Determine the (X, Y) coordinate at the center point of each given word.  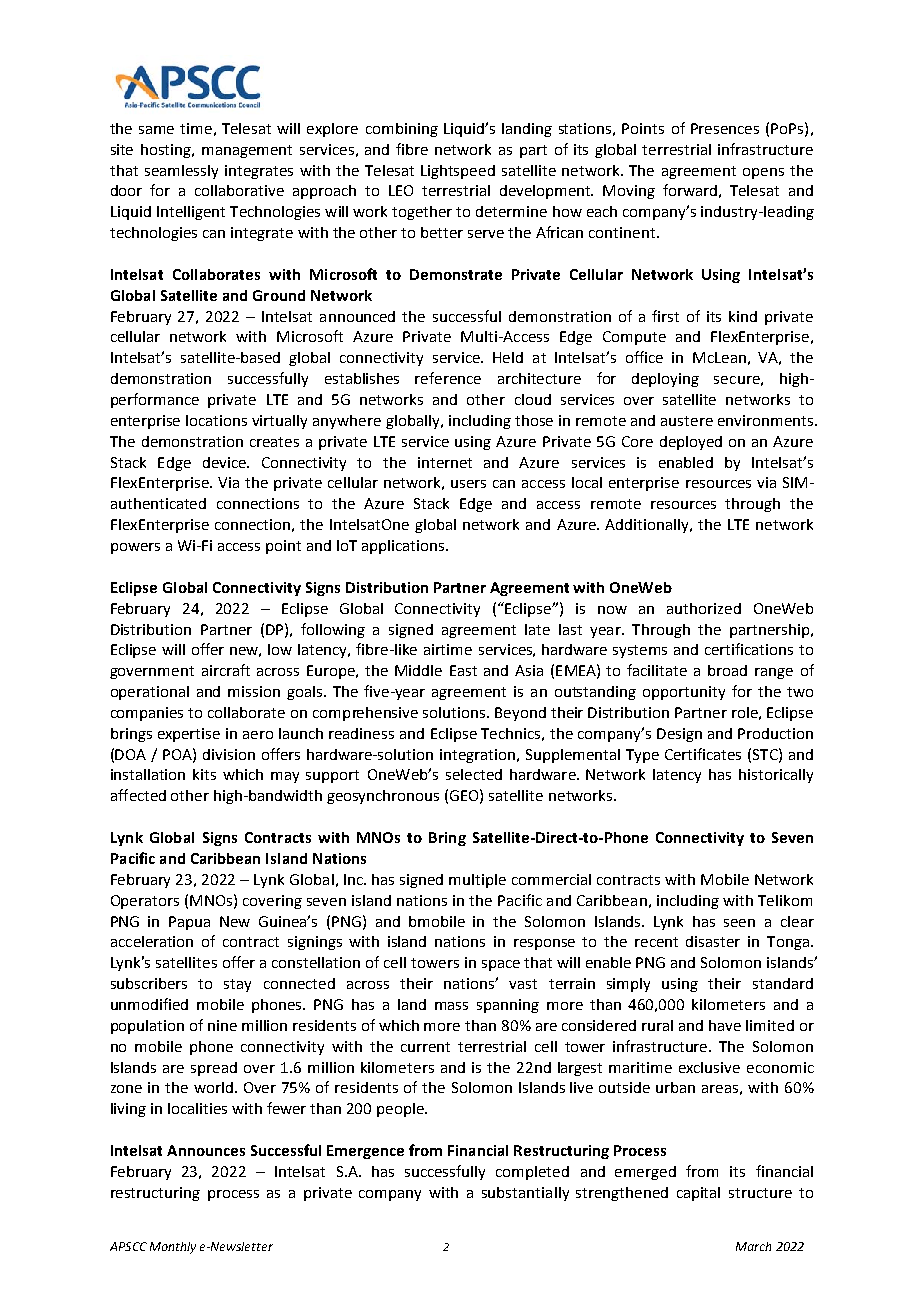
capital (698, 1194)
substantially (525, 1194)
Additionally (648, 526)
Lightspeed (458, 172)
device (225, 462)
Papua (189, 923)
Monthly (173, 1248)
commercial (551, 879)
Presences (725, 128)
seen (739, 923)
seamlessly (181, 172)
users (468, 484)
